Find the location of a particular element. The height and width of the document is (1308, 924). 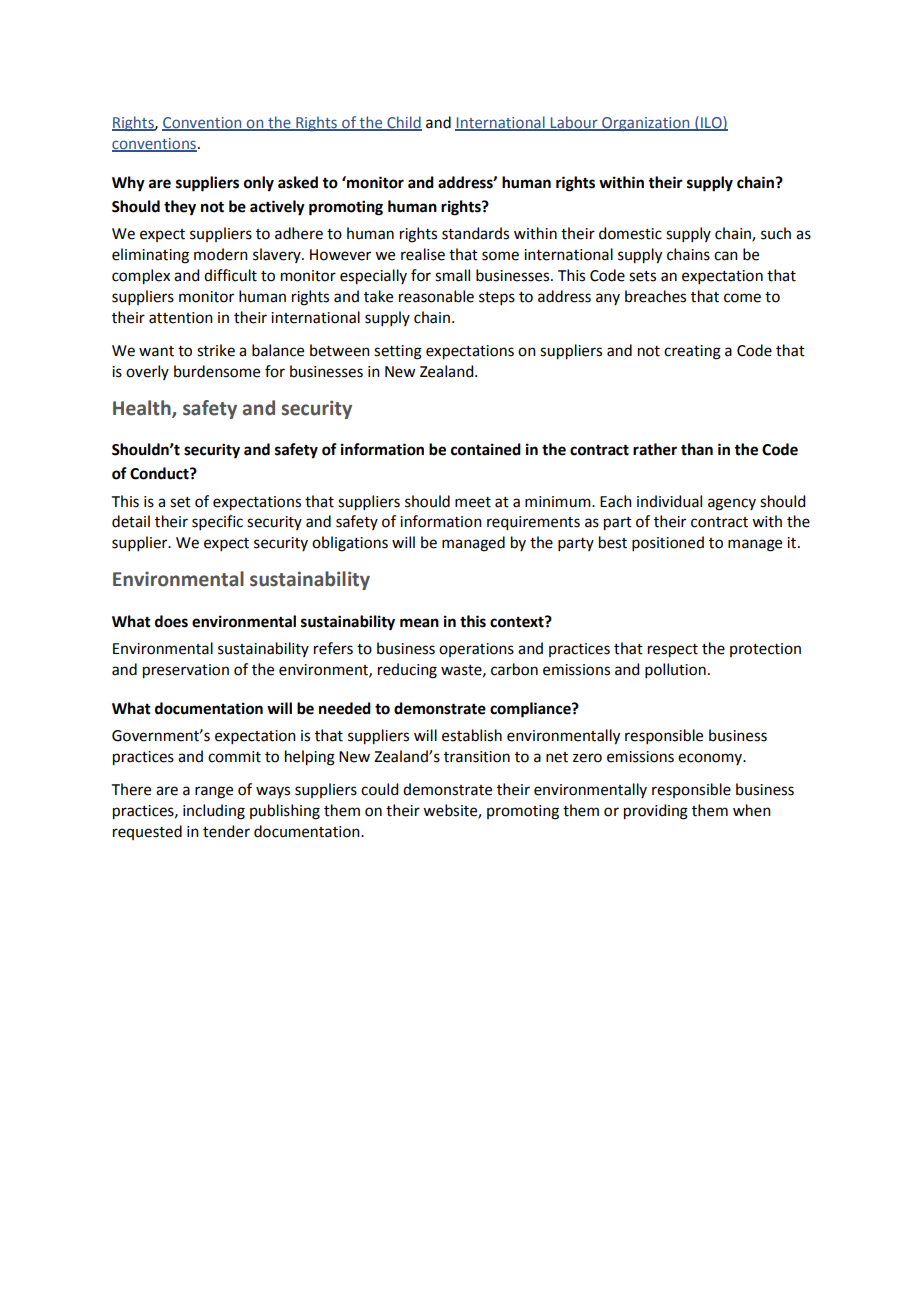

ILO is located at coordinates (711, 123).
